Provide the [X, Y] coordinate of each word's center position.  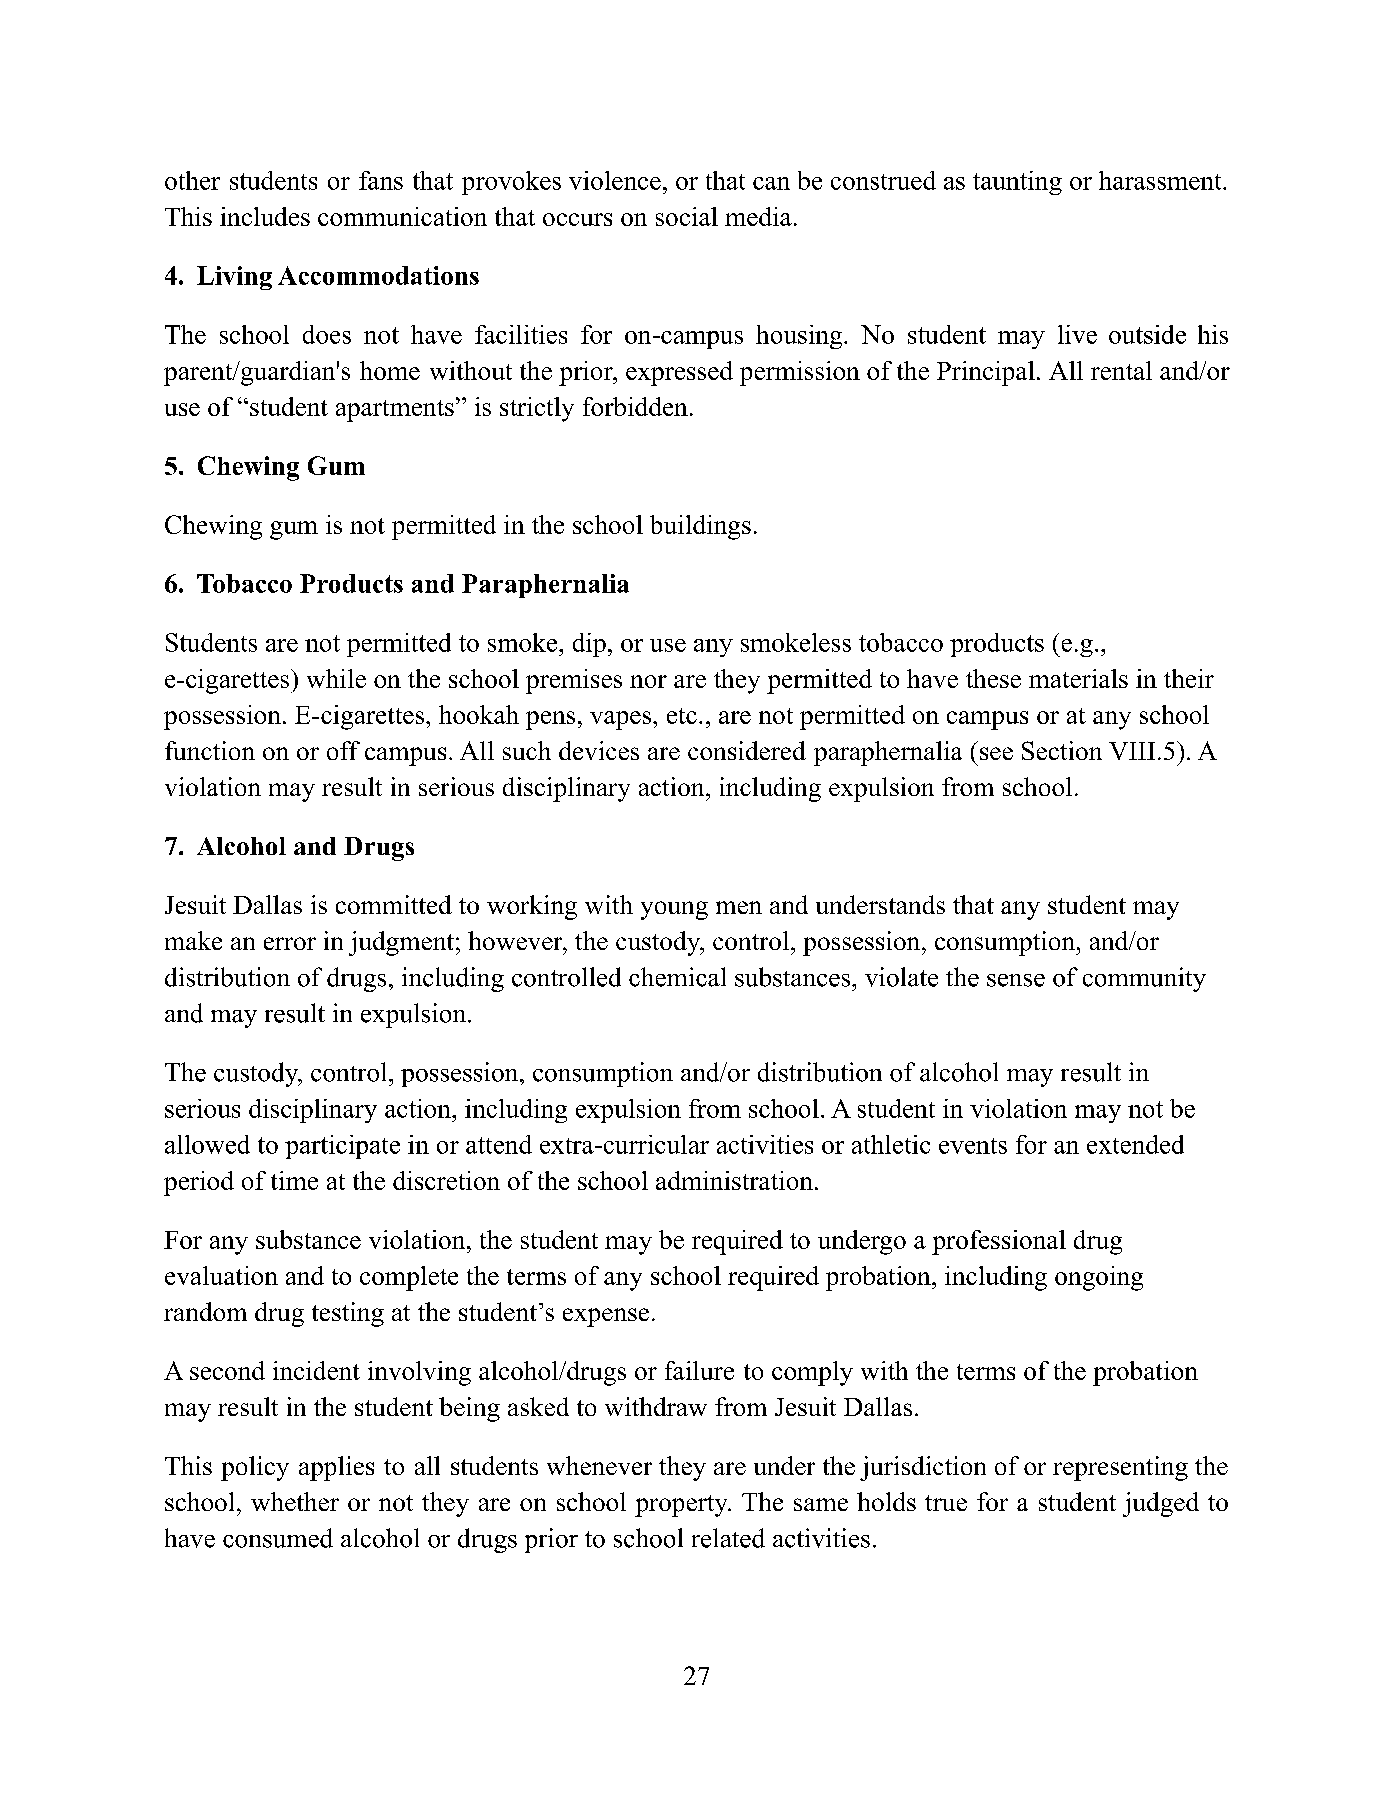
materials [1078, 678]
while [336, 678]
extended [1135, 1144]
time [294, 1180]
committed [394, 904]
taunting [1017, 183]
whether [295, 1501]
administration [734, 1180]
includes [265, 216]
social [687, 216]
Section [1062, 750]
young [674, 910]
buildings [700, 527]
